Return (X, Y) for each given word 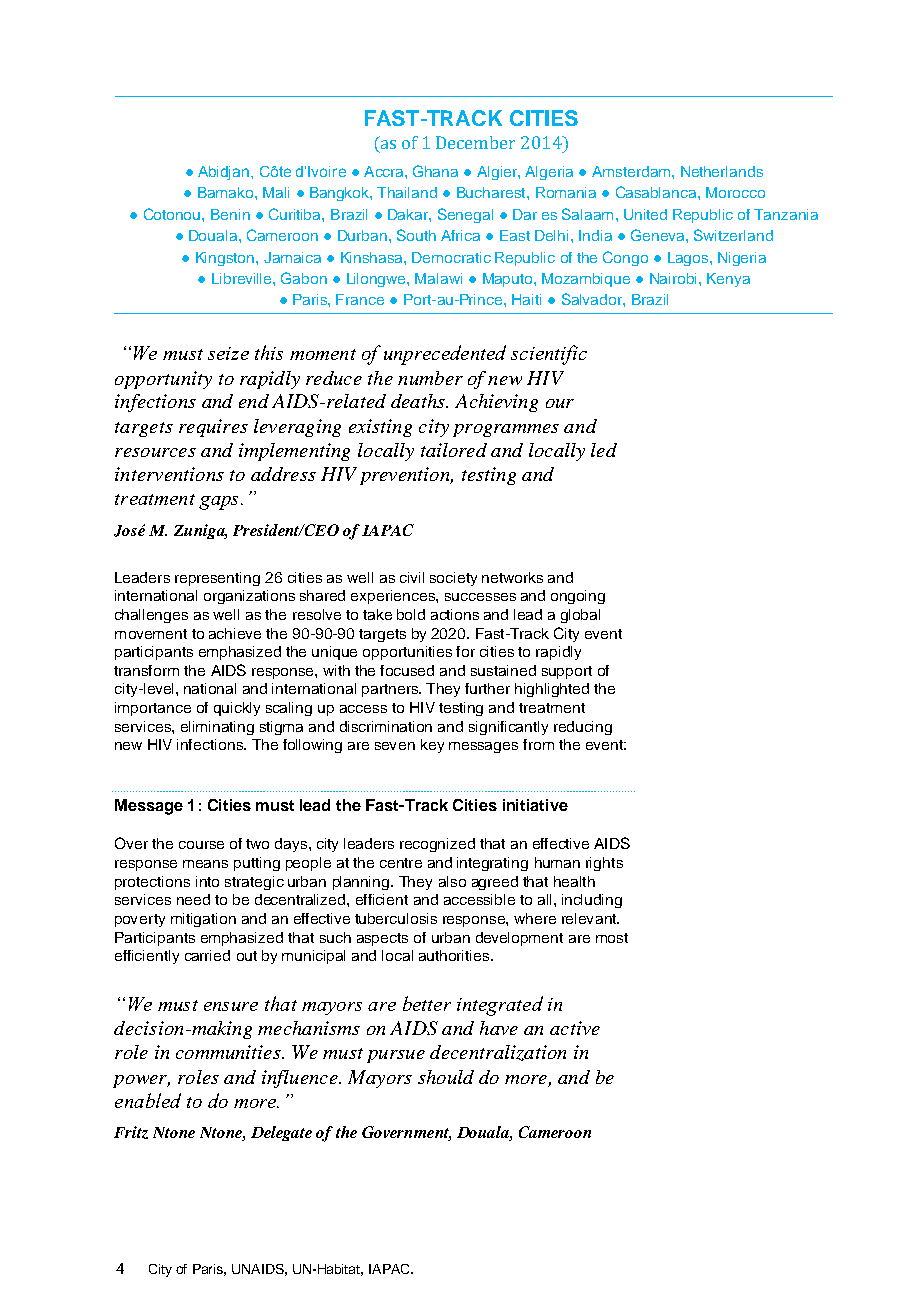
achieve (235, 633)
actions (455, 614)
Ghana (435, 171)
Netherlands (722, 171)
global (580, 616)
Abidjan (225, 173)
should (446, 1077)
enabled (148, 1100)
